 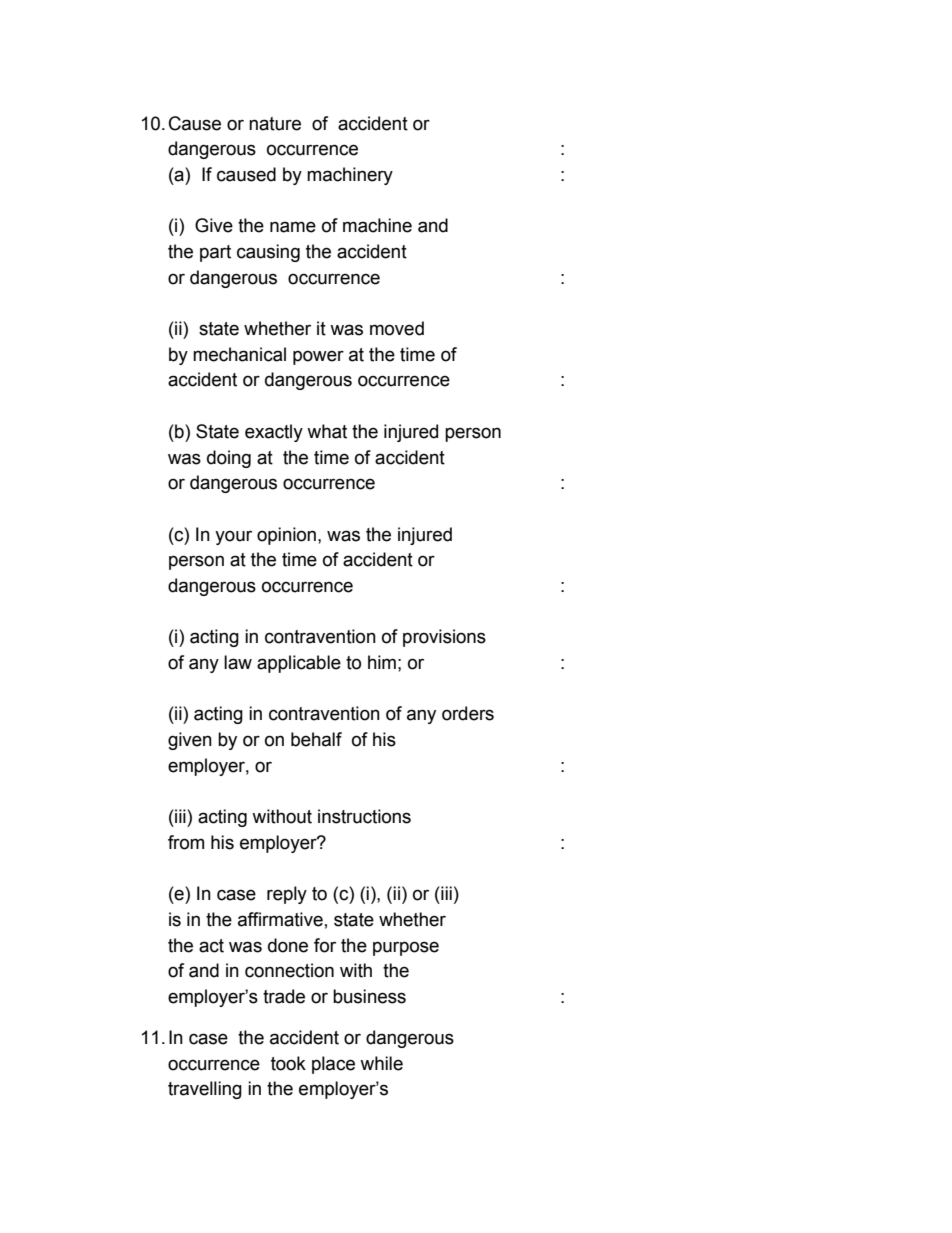 What do you see at coordinates (333, 1065) in the page?
I see `place` at bounding box center [333, 1065].
